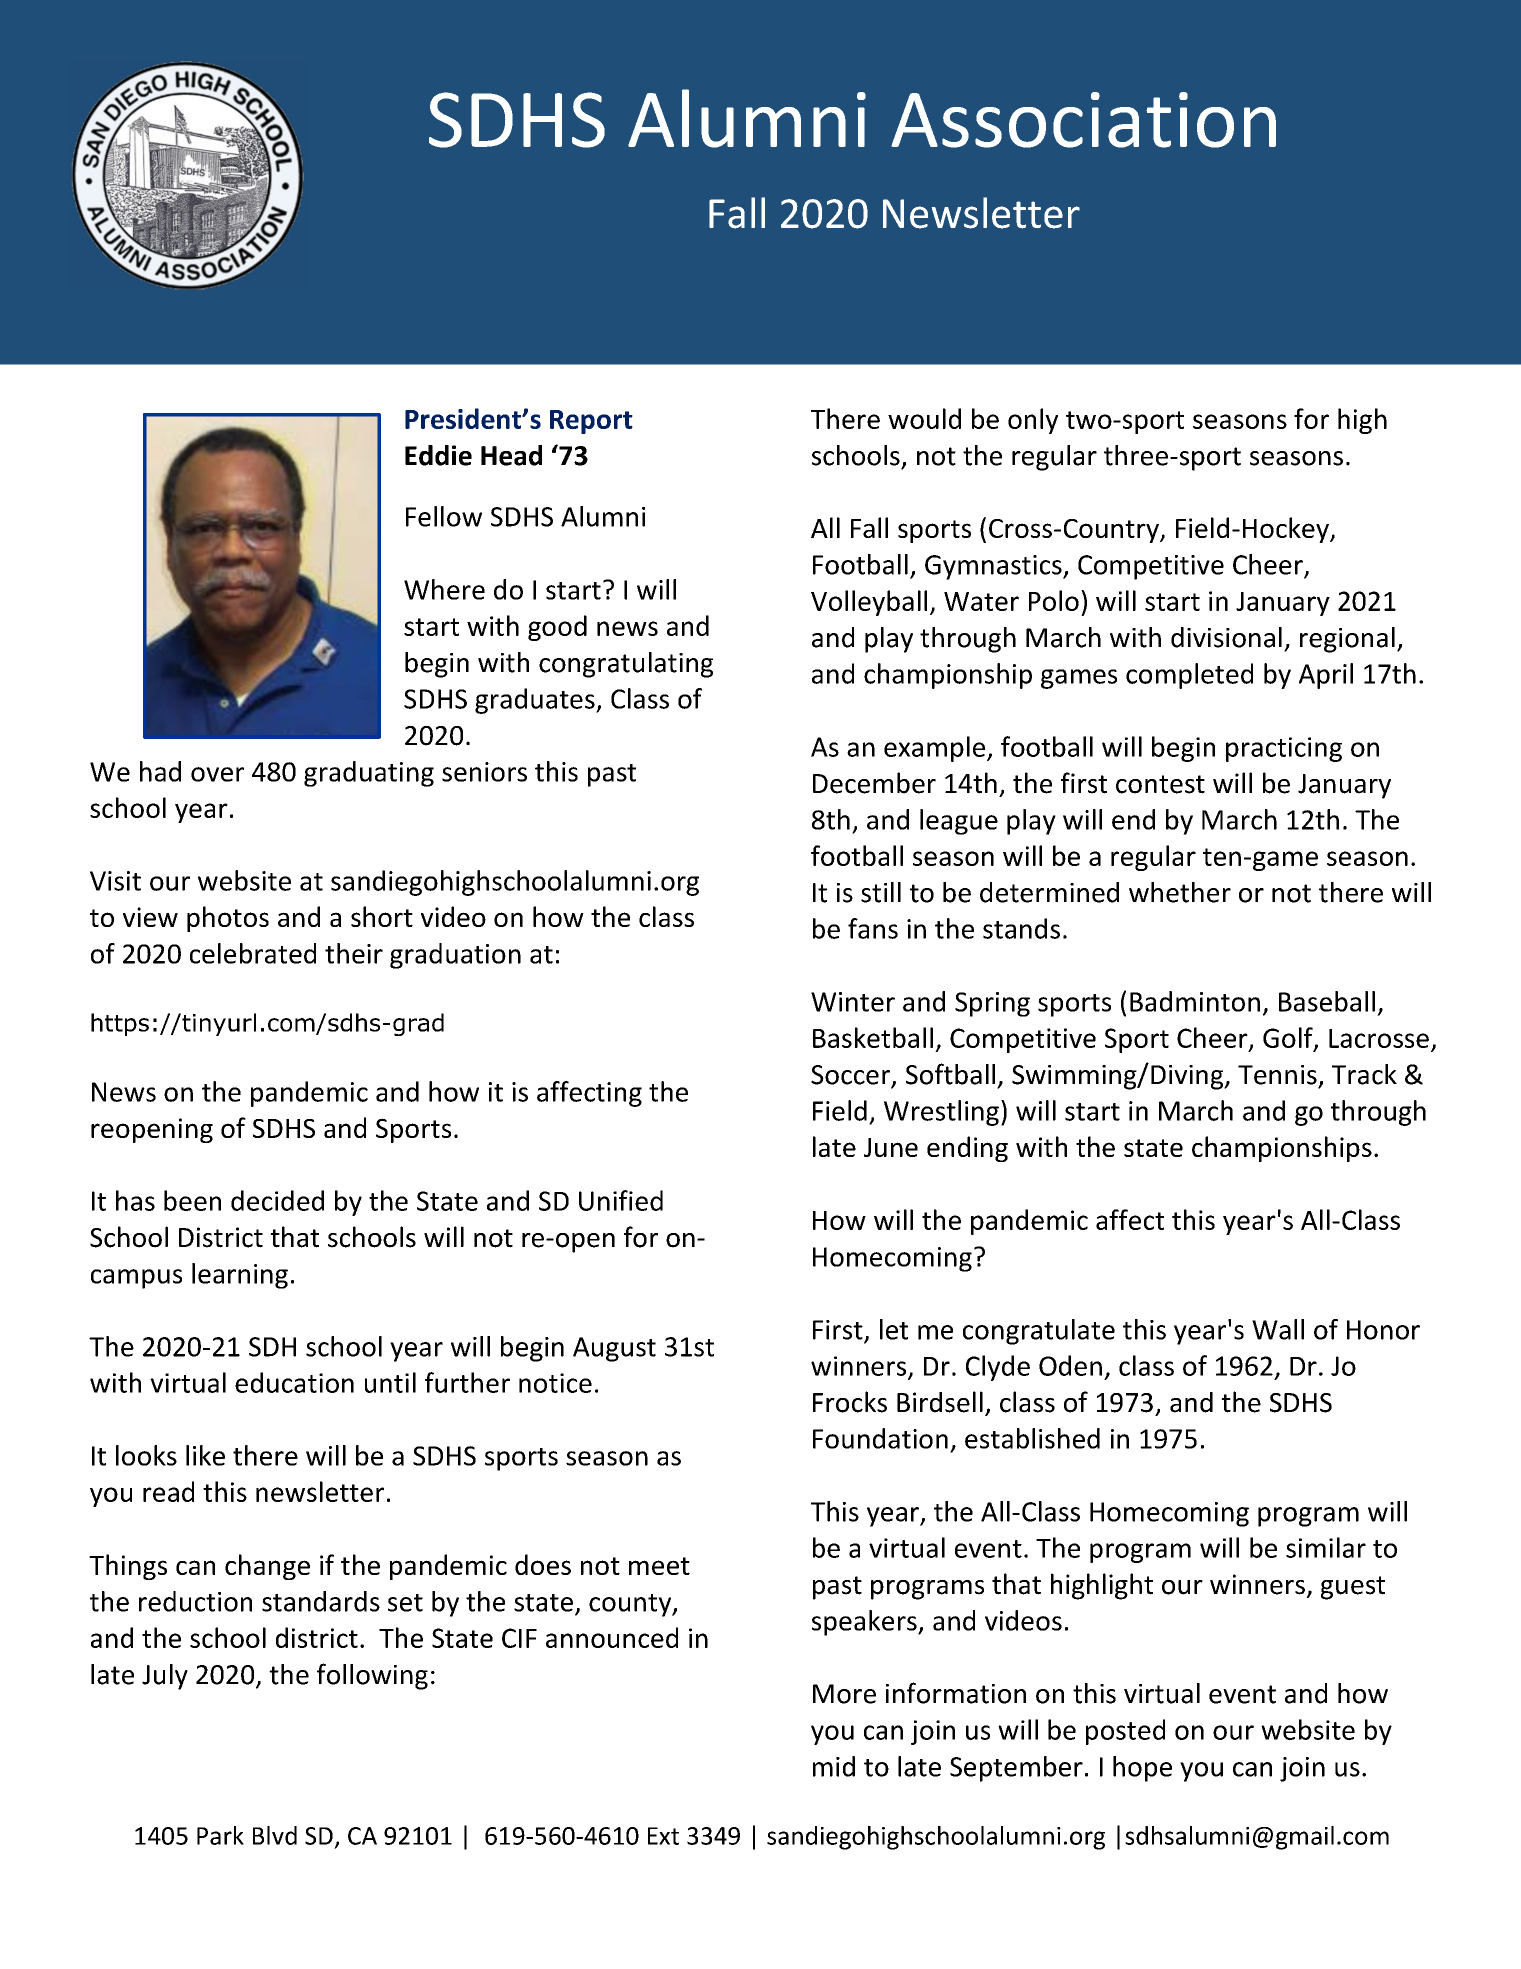  What do you see at coordinates (277, 1200) in the screenshot?
I see `decided` at bounding box center [277, 1200].
